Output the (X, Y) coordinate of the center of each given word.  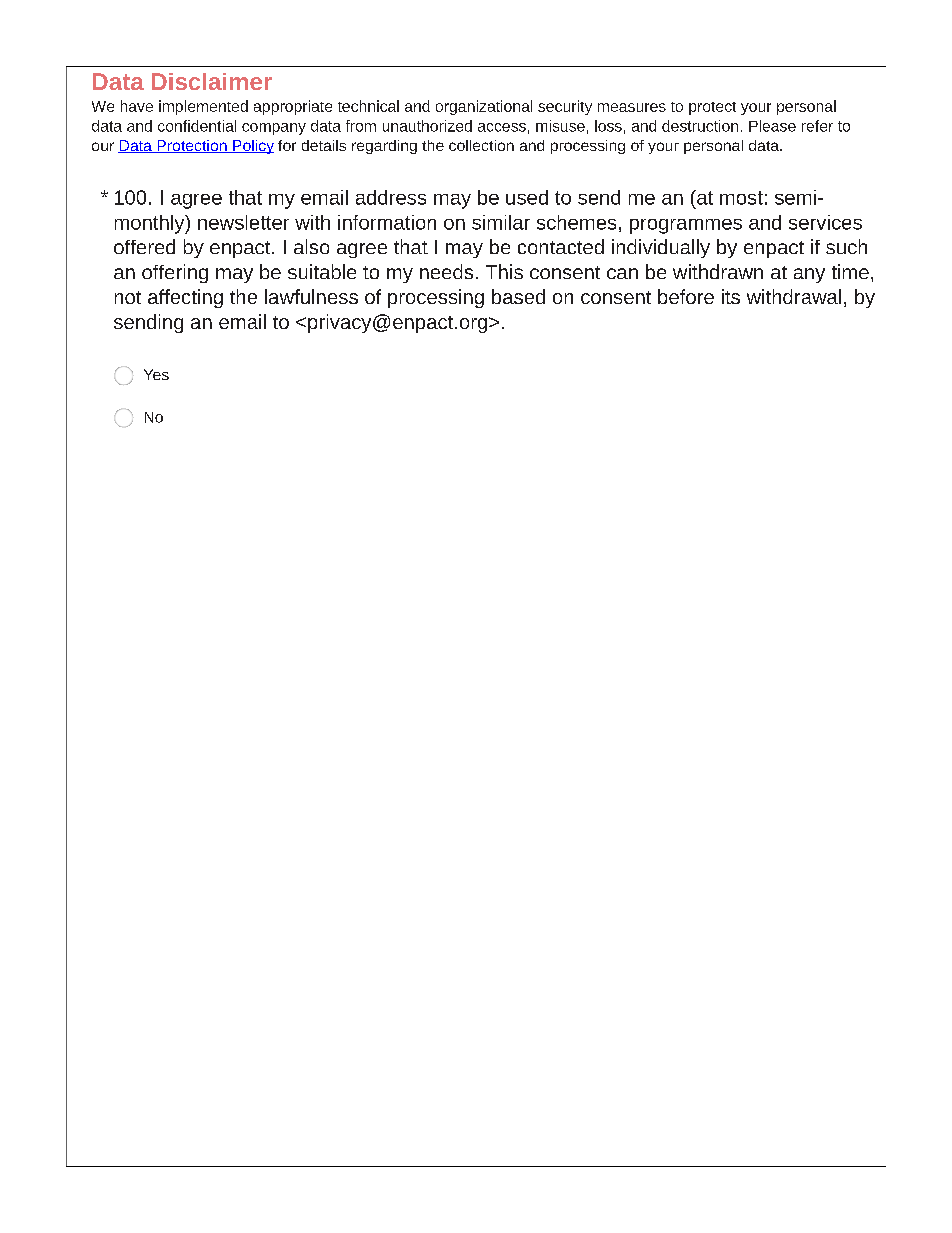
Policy (252, 147)
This (504, 271)
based (518, 296)
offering (175, 273)
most (741, 198)
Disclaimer (212, 81)
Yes (156, 374)
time (850, 271)
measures (632, 107)
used (527, 197)
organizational (484, 107)
